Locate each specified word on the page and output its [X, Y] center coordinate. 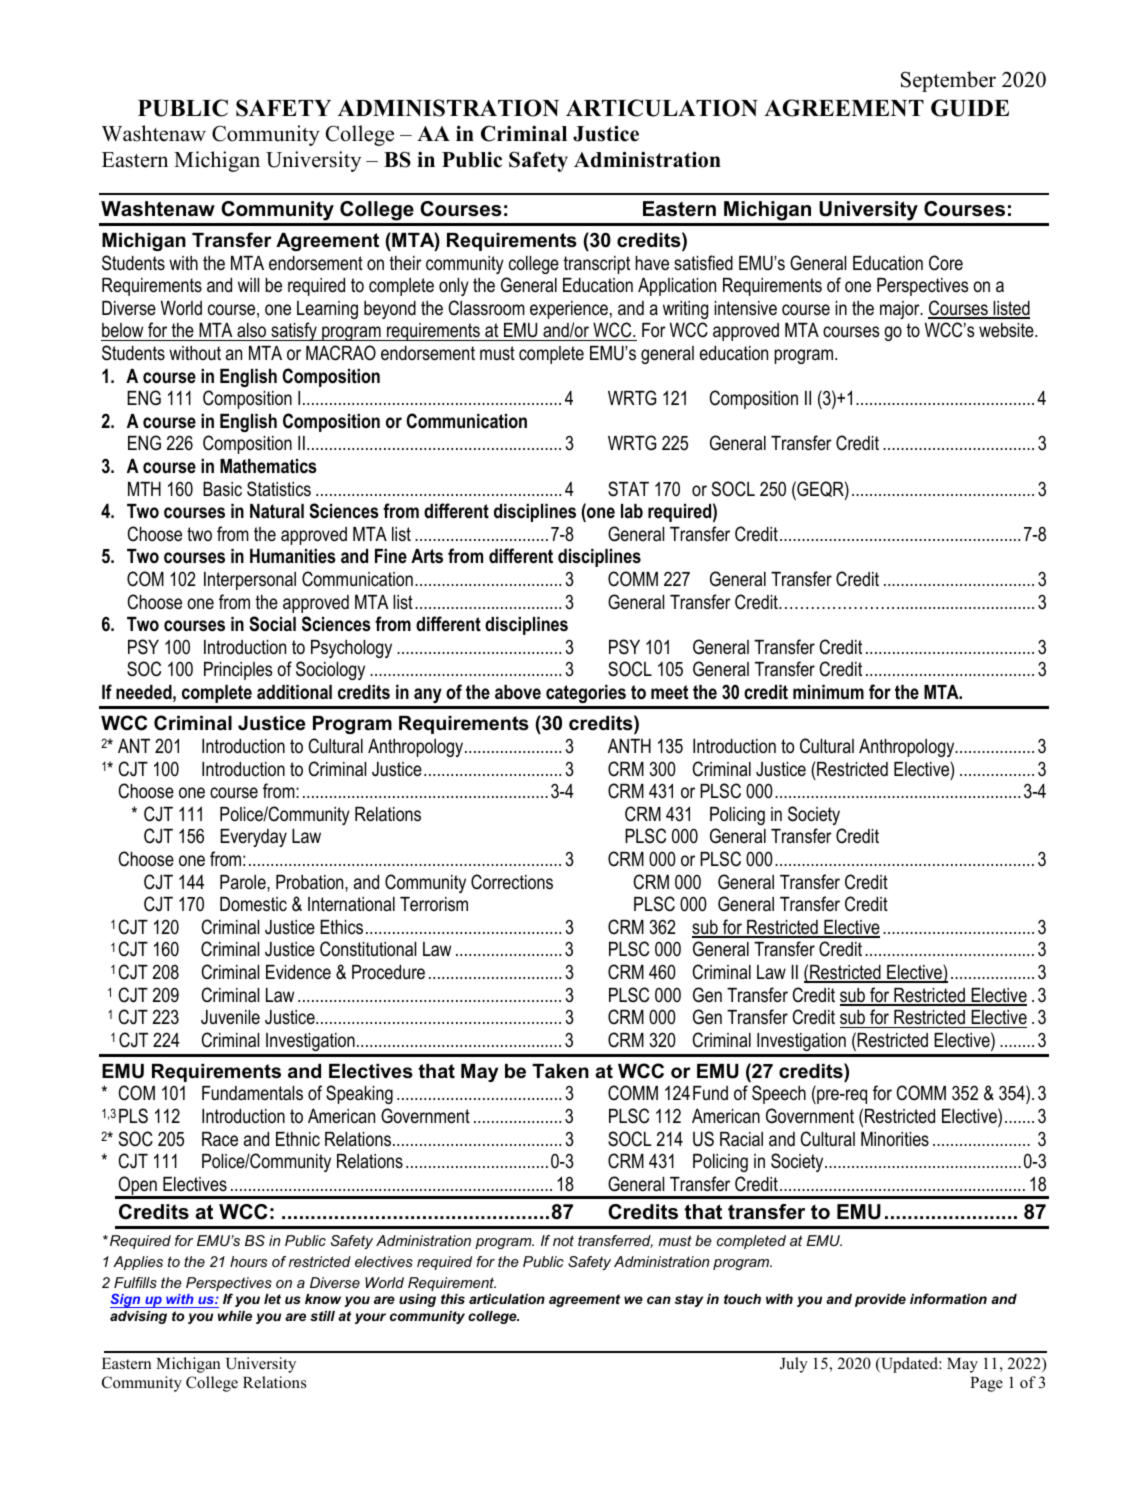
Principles [238, 671]
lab [632, 511]
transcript [597, 265]
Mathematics [268, 466]
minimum [828, 692]
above [518, 692]
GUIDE [970, 108]
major [901, 310]
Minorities [895, 1139]
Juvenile [230, 1017]
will [248, 285]
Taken [560, 1071]
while [235, 1316]
